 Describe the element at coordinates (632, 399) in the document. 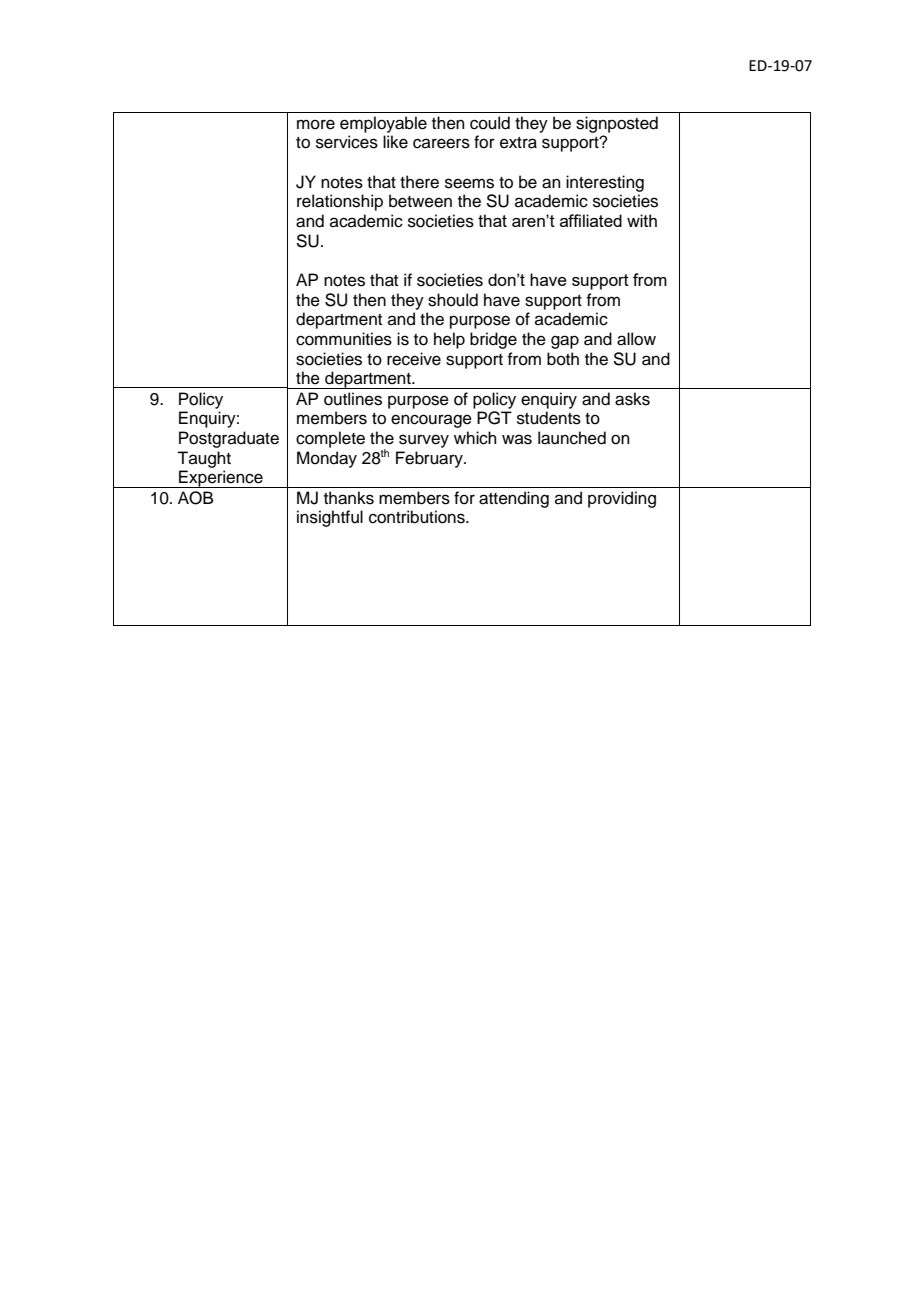

I see `asks` at that location.
